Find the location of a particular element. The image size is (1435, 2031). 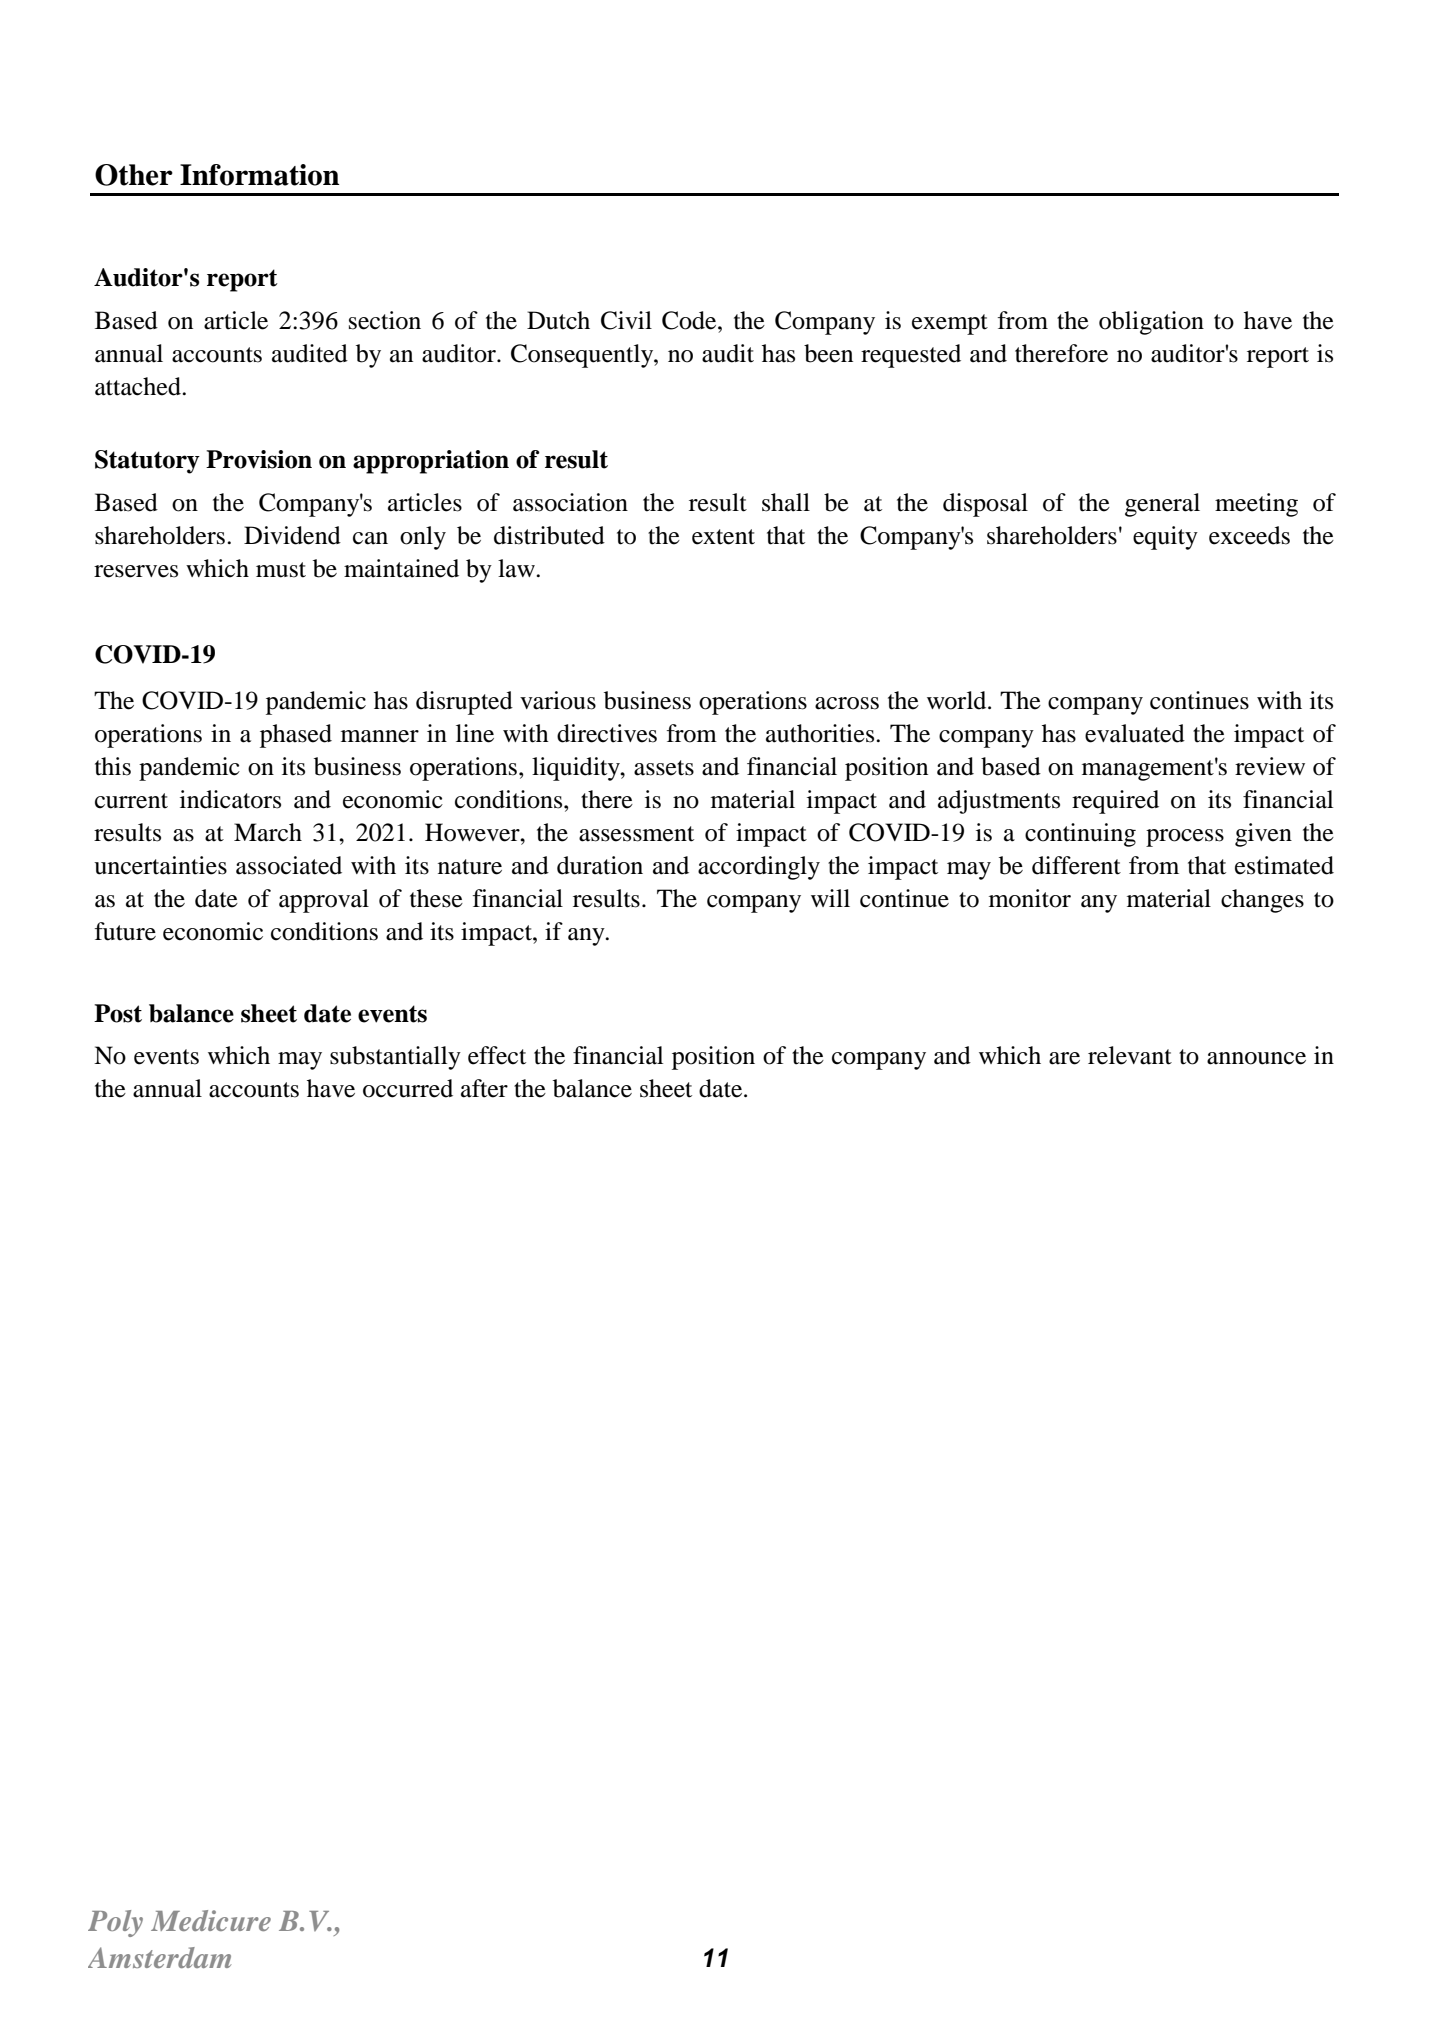

obligation is located at coordinates (1151, 323).
